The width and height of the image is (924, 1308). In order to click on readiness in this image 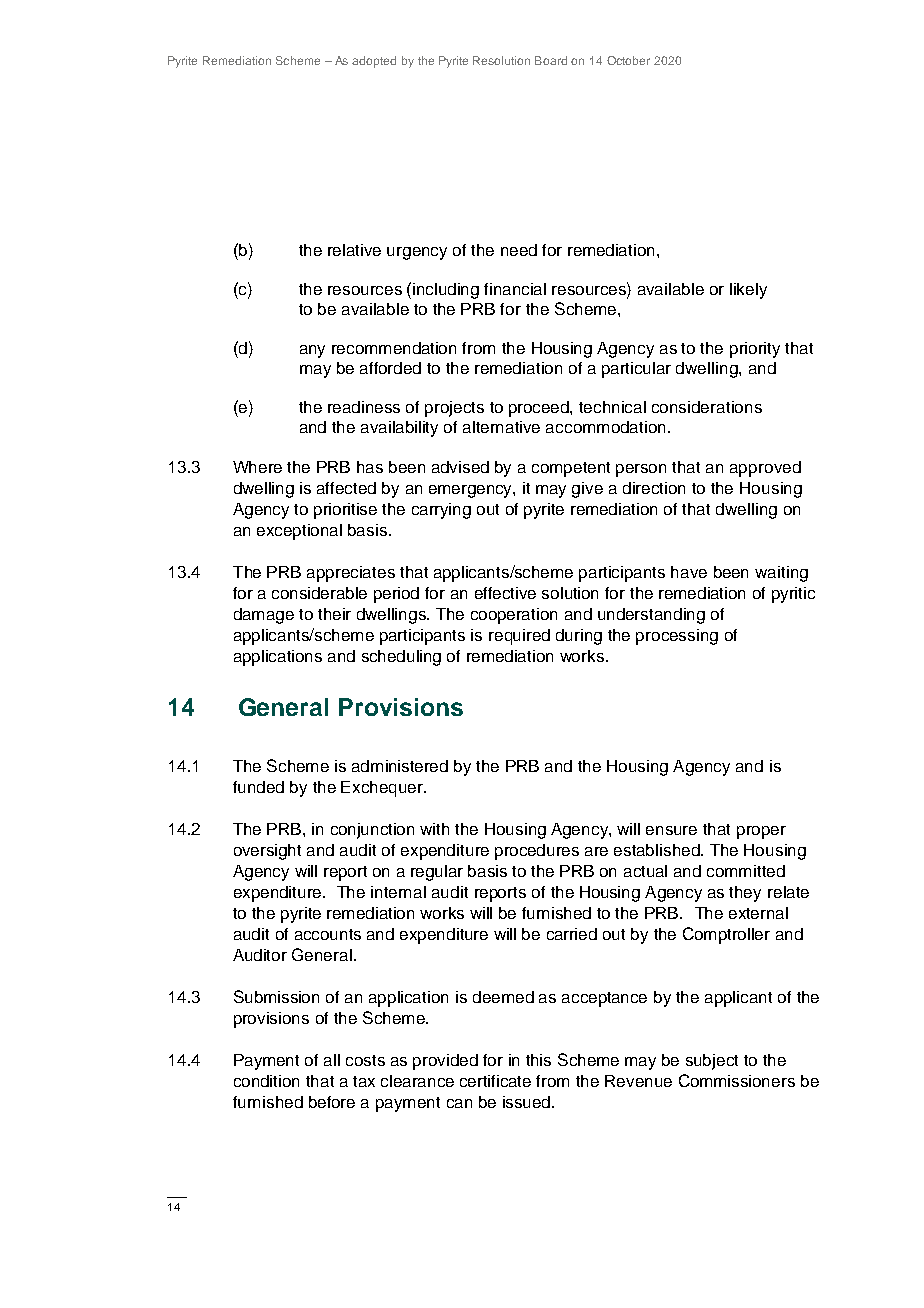, I will do `click(364, 407)`.
